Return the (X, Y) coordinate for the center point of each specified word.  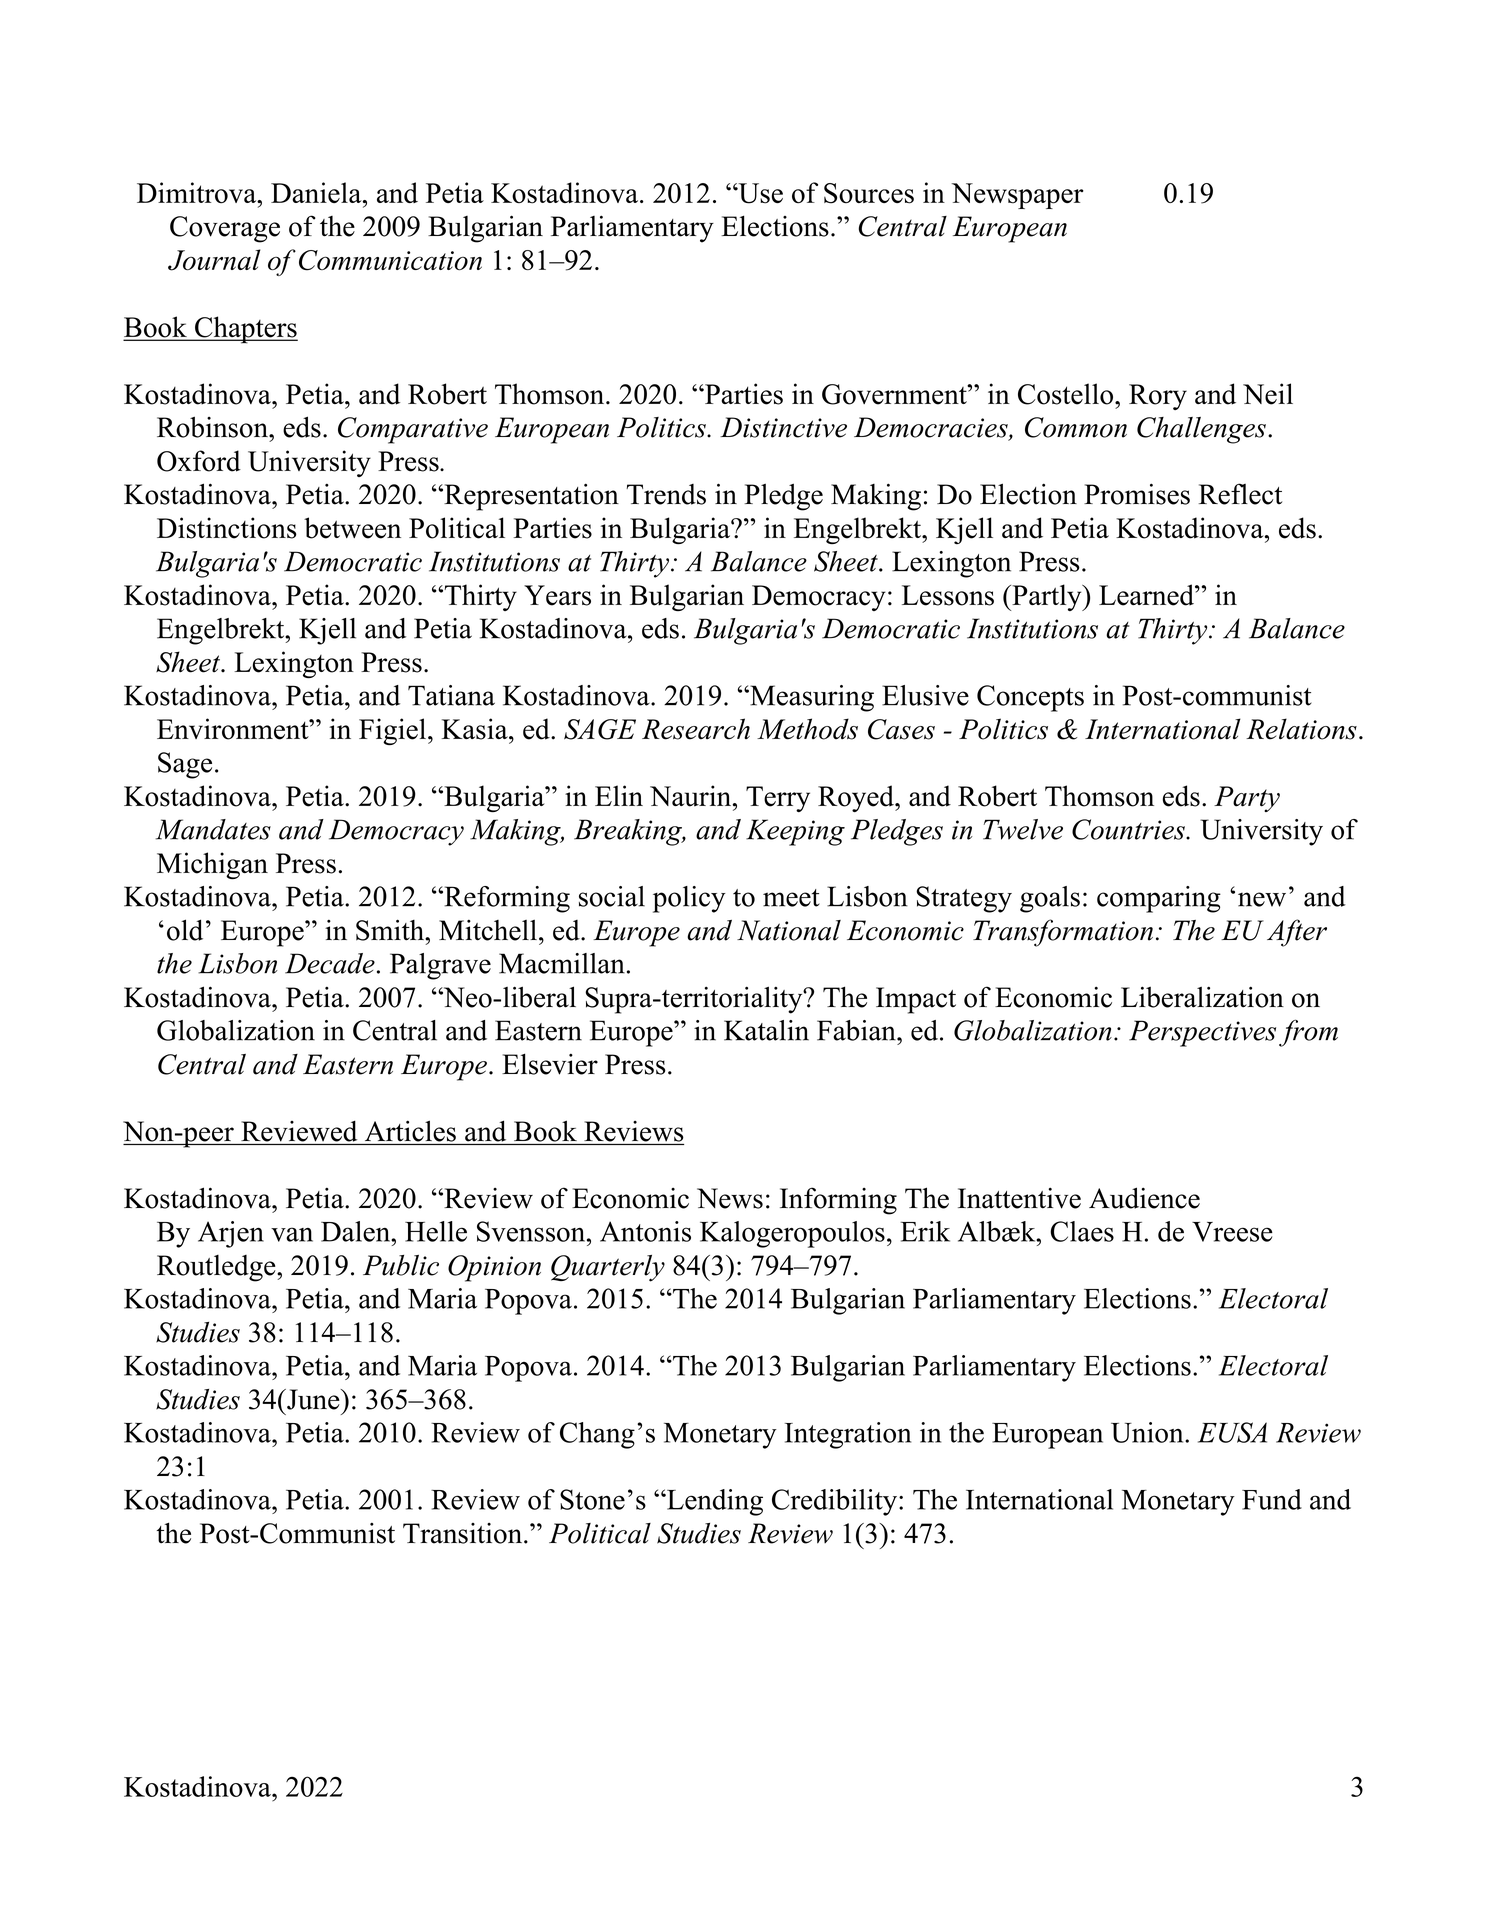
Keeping (795, 832)
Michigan (212, 865)
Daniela (317, 192)
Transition (464, 1533)
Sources (869, 193)
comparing (1159, 899)
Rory (1158, 397)
